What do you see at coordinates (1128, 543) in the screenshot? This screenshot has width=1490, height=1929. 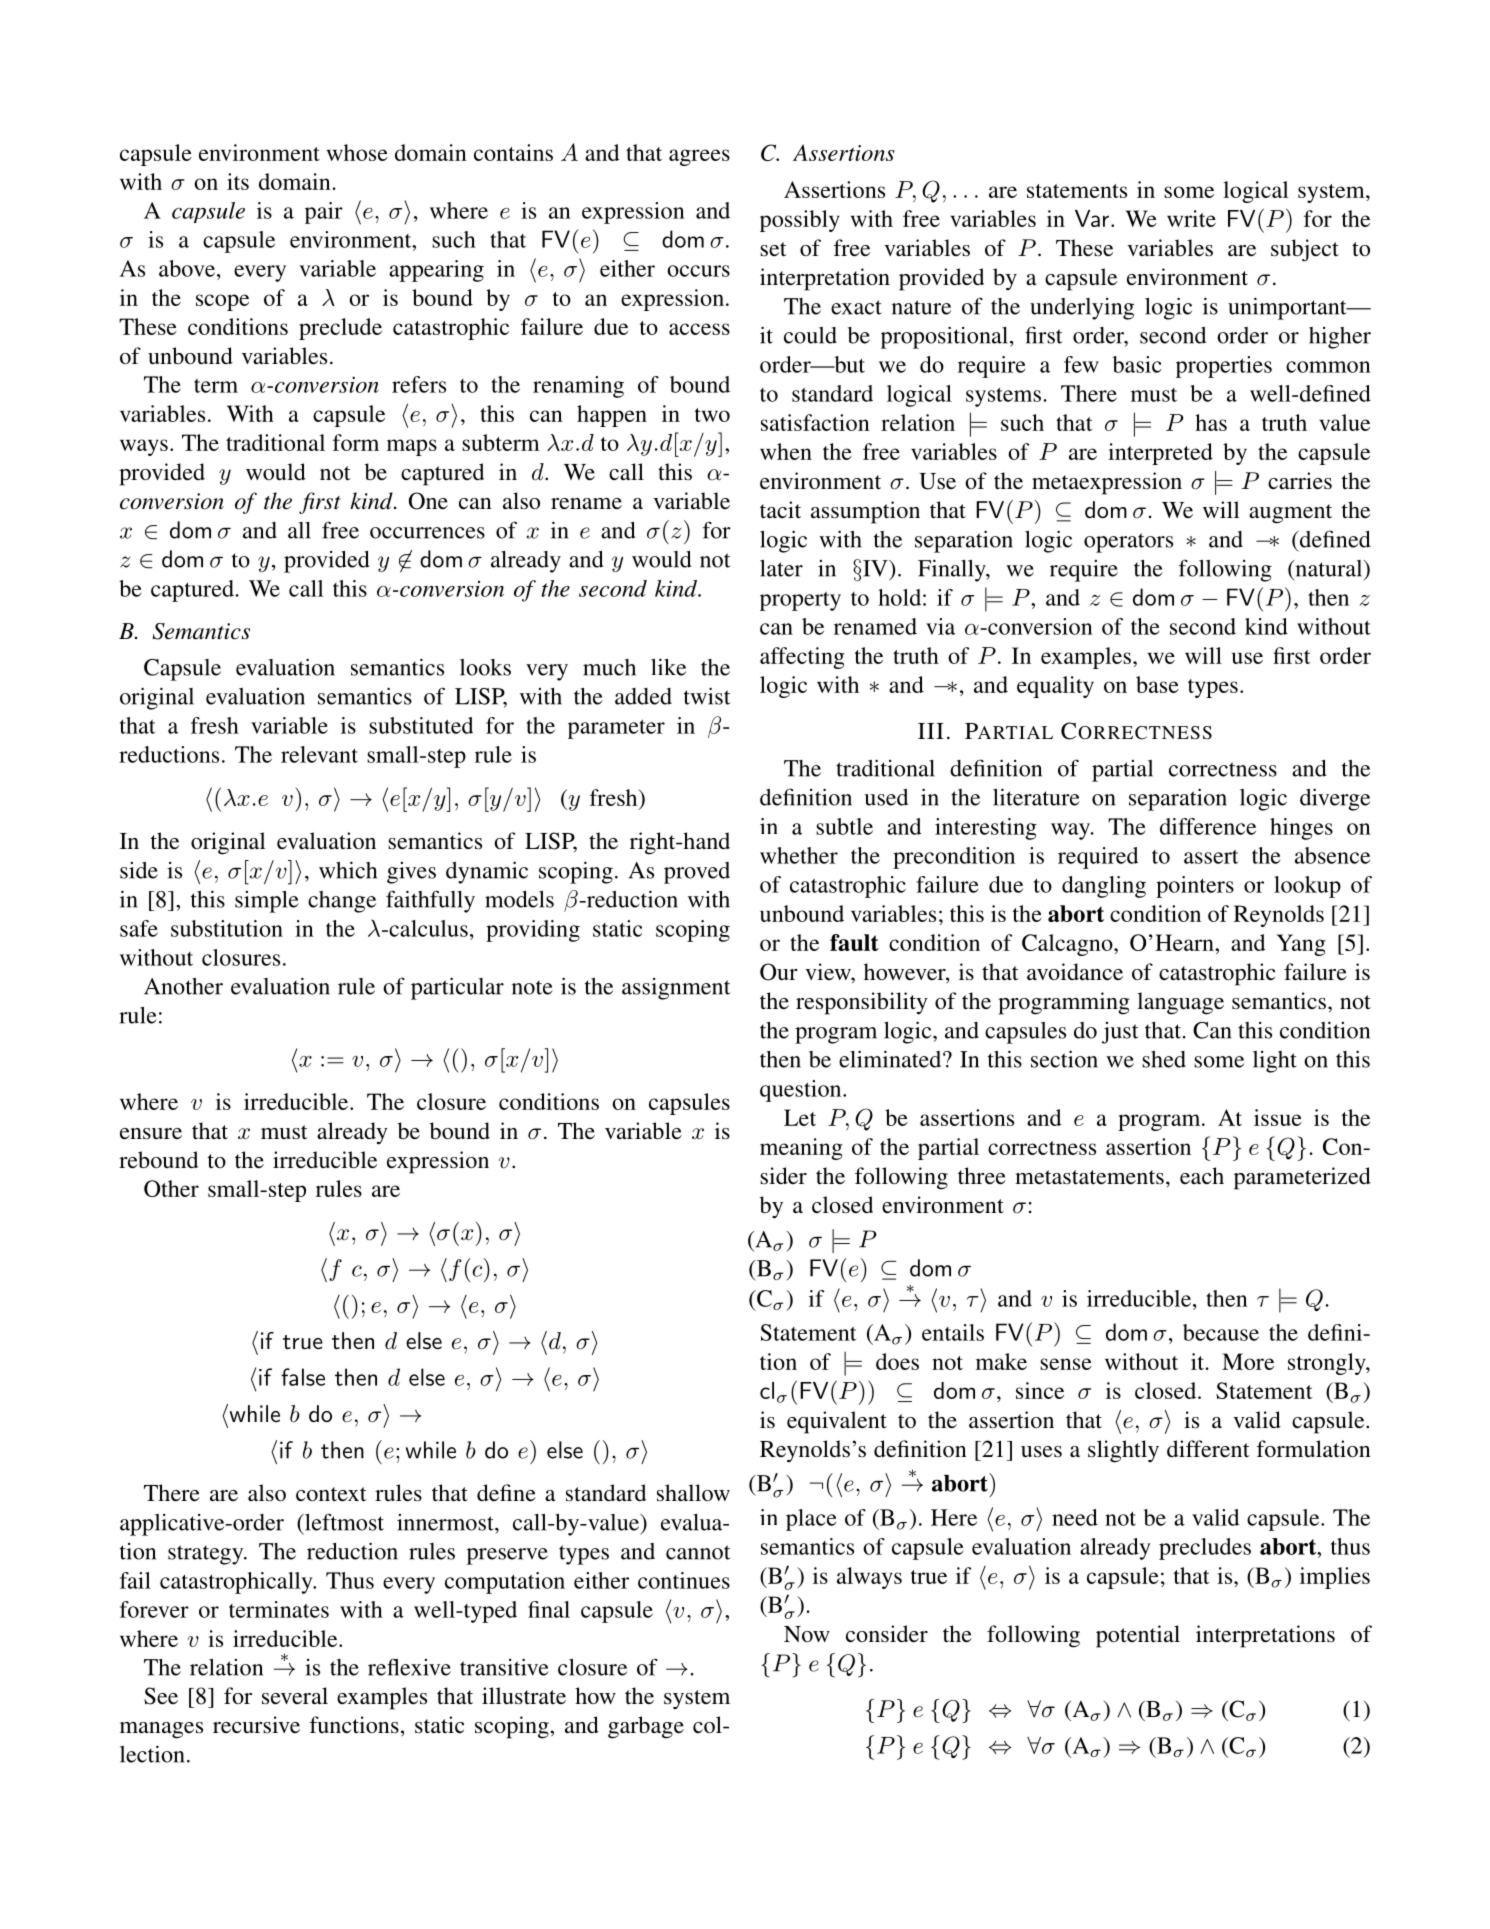 I see `operators` at bounding box center [1128, 543].
